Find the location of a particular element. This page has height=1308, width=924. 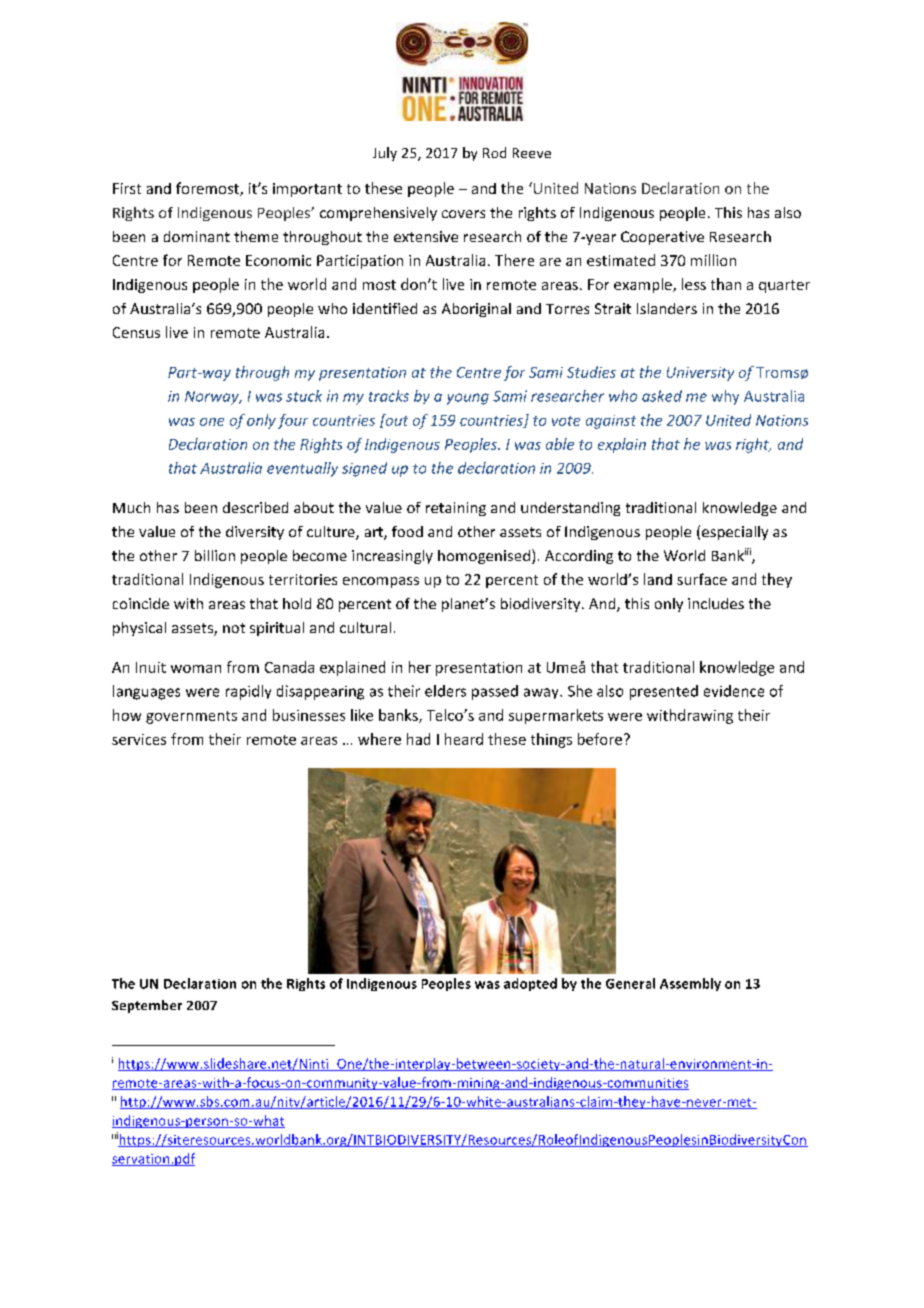

young is located at coordinates (468, 399).
